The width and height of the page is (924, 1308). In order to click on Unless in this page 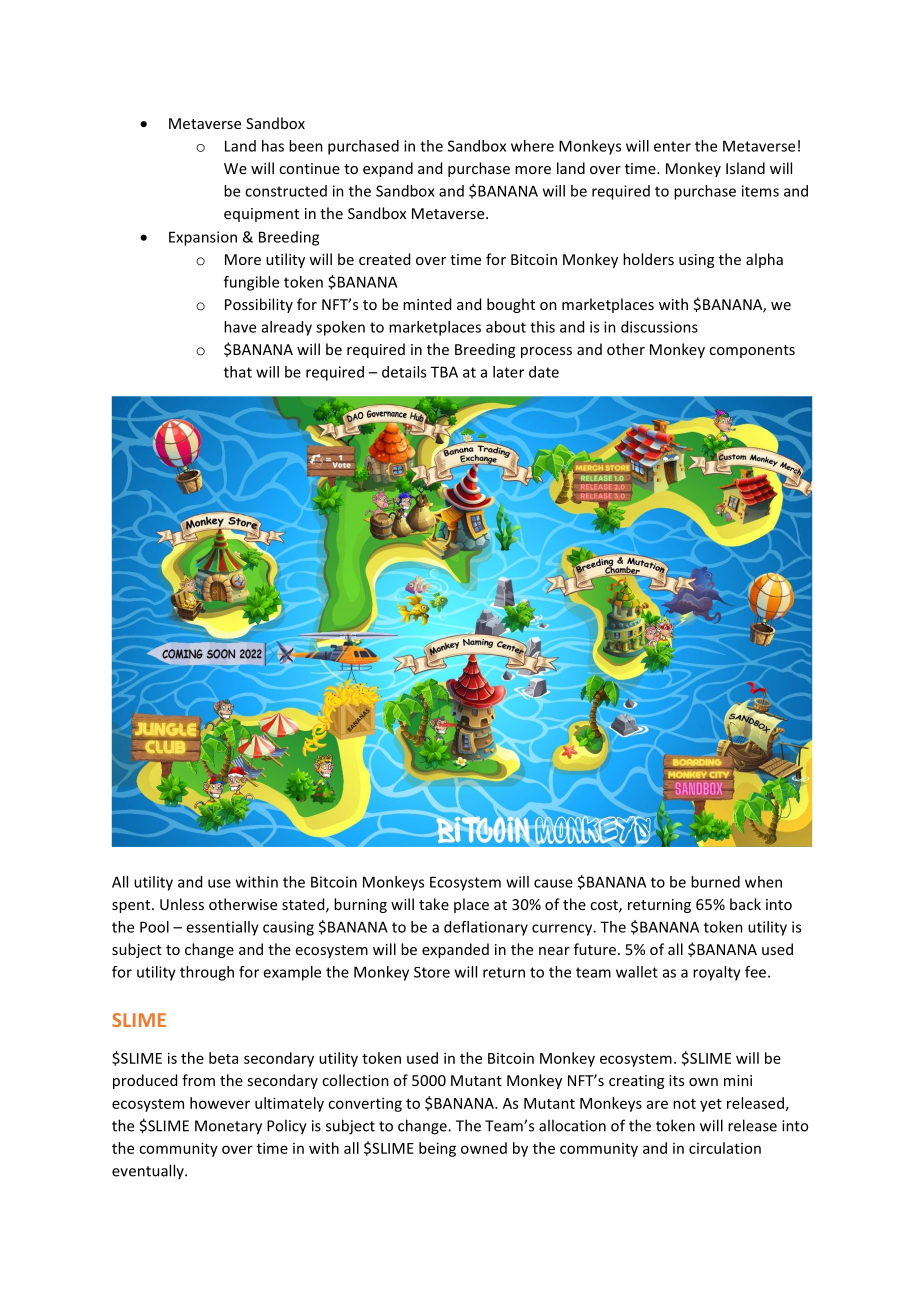, I will do `click(182, 904)`.
